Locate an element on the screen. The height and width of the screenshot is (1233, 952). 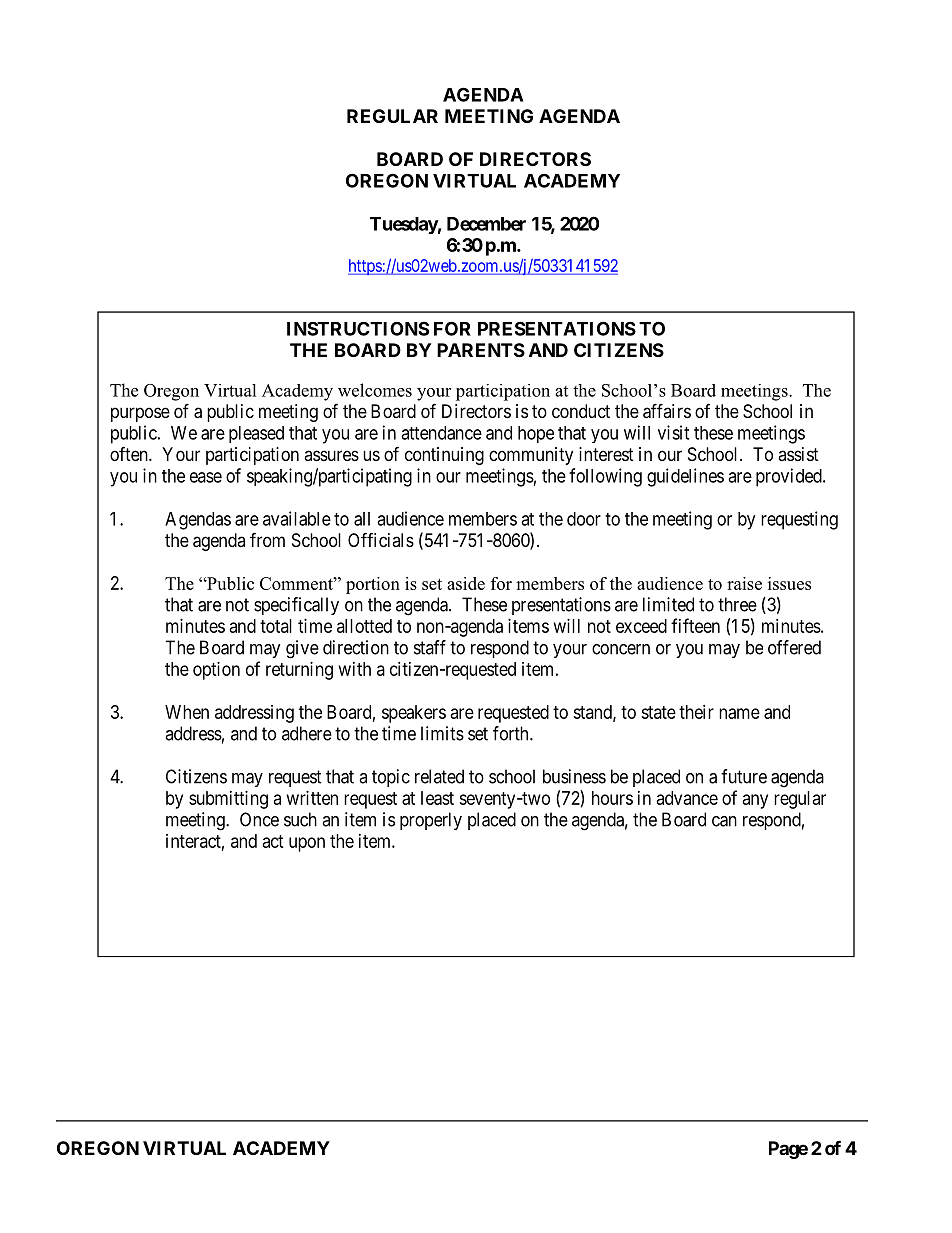
PARENTS is located at coordinates (481, 350).
